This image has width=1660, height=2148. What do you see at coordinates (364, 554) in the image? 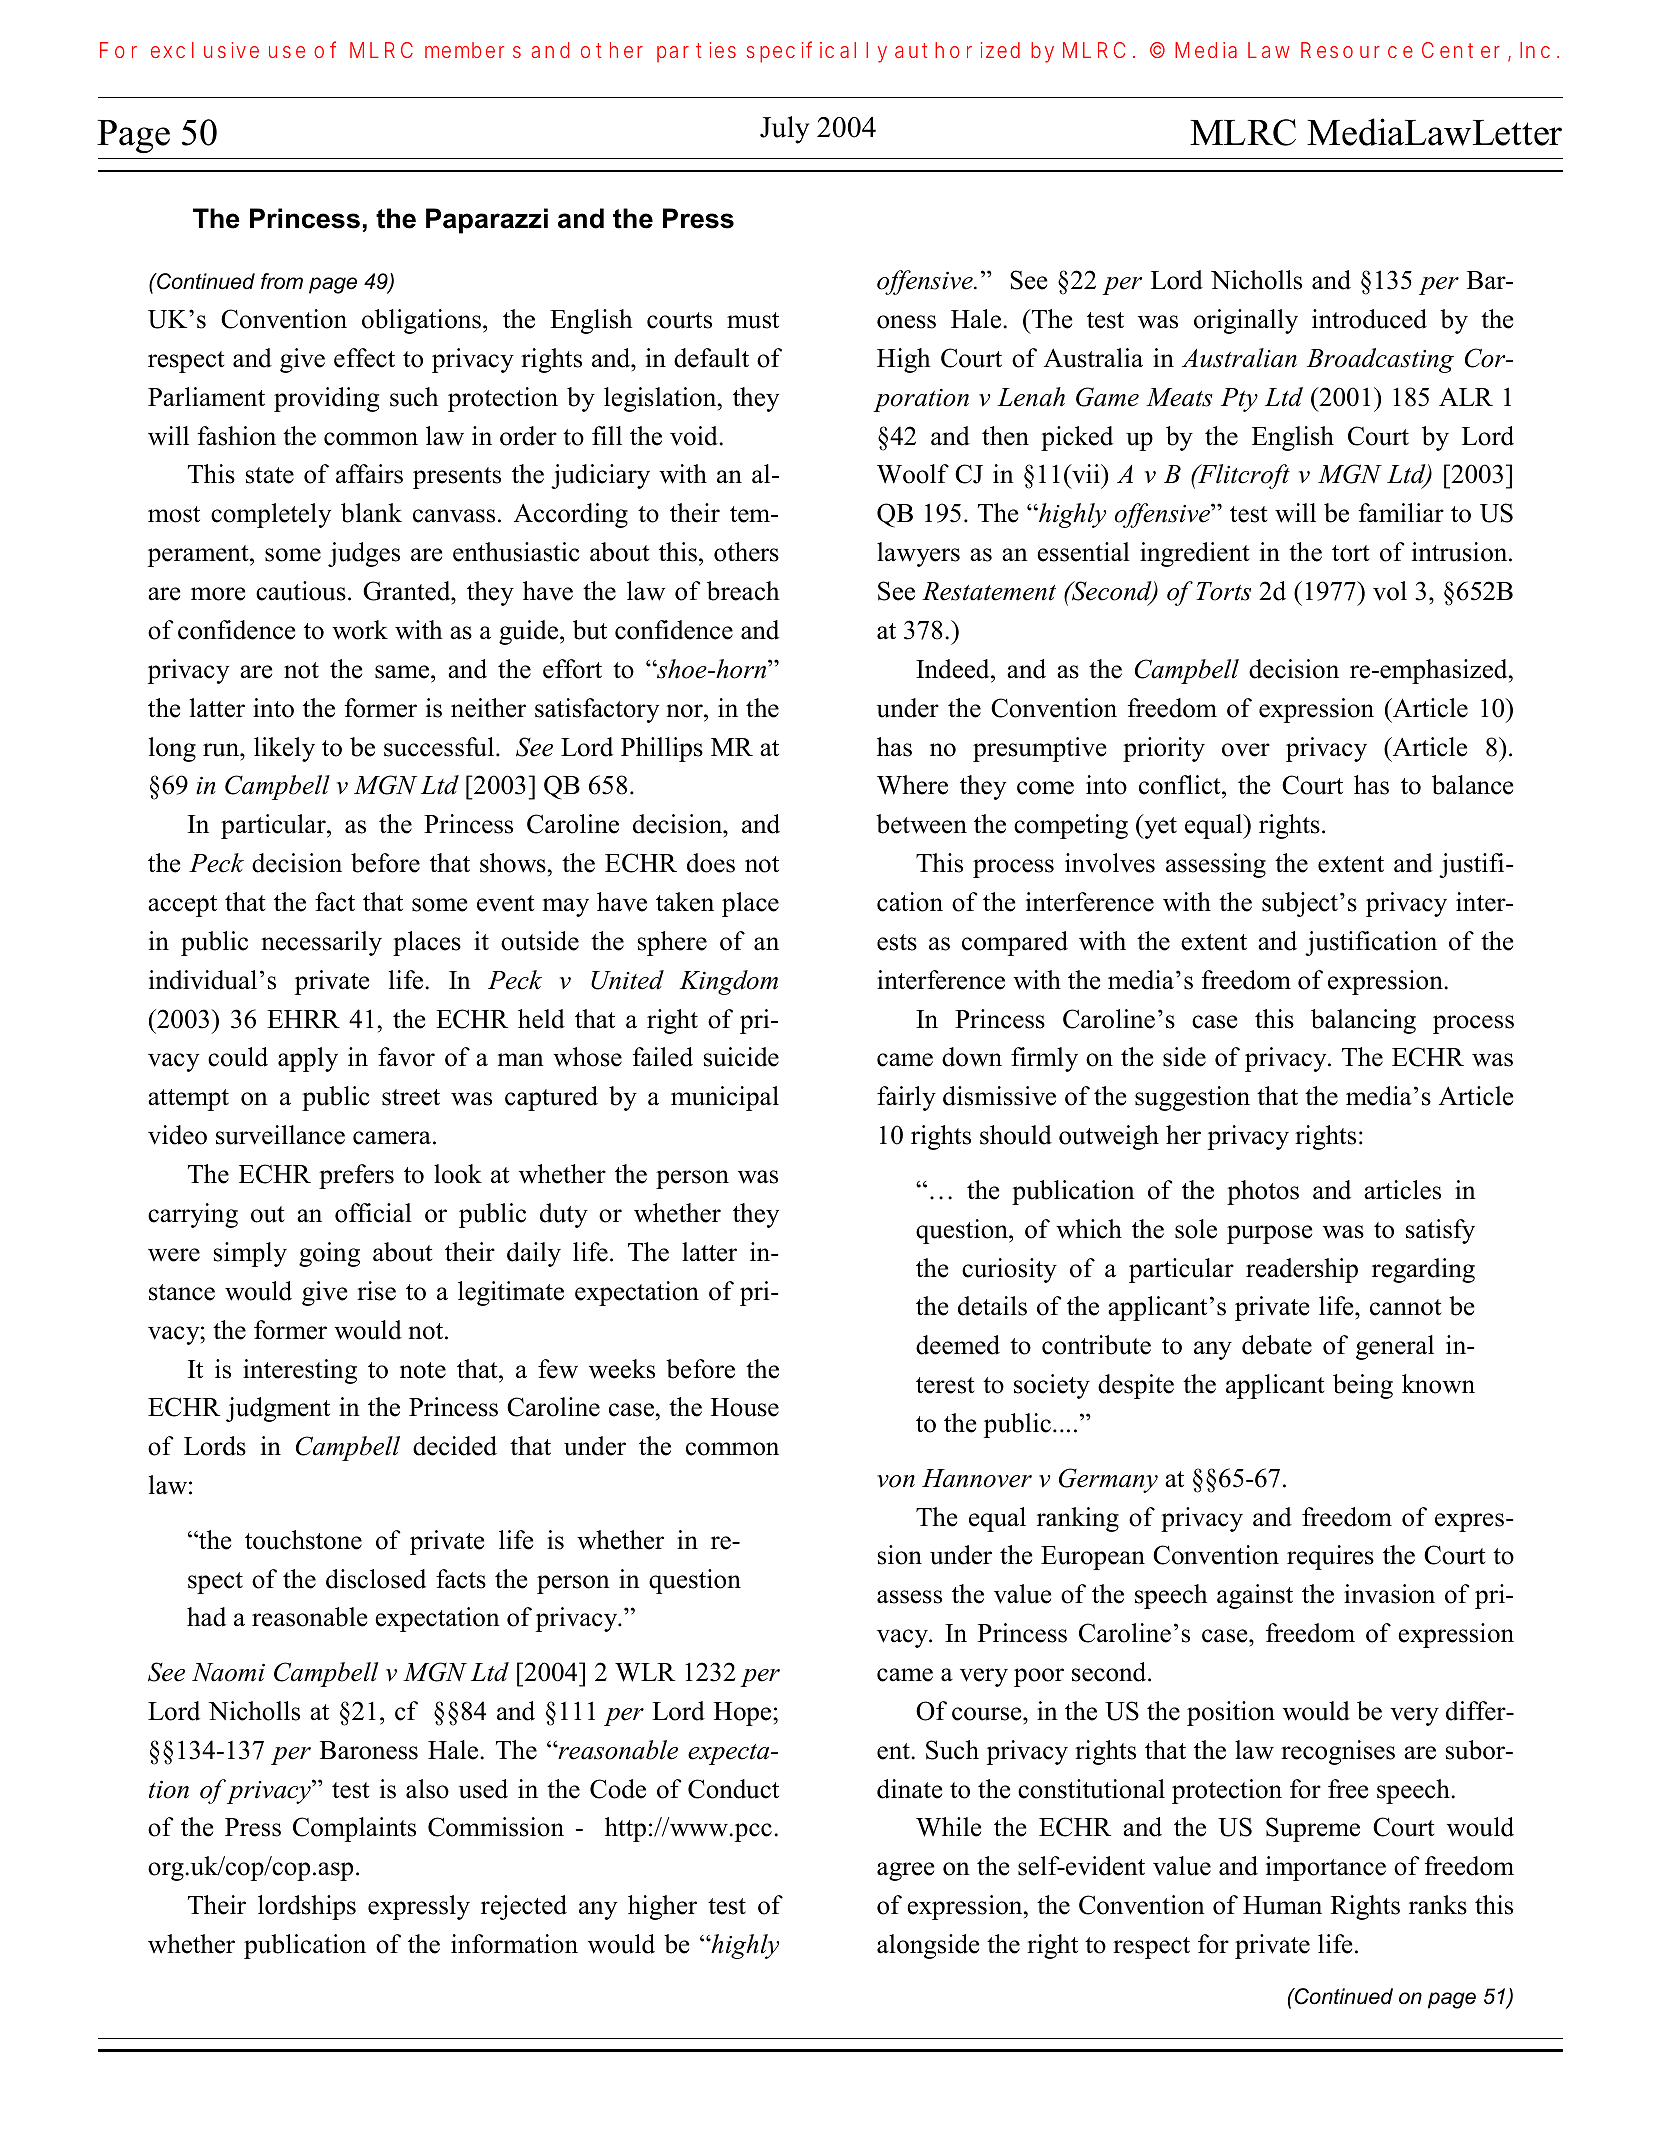
I see `judges` at bounding box center [364, 554].
